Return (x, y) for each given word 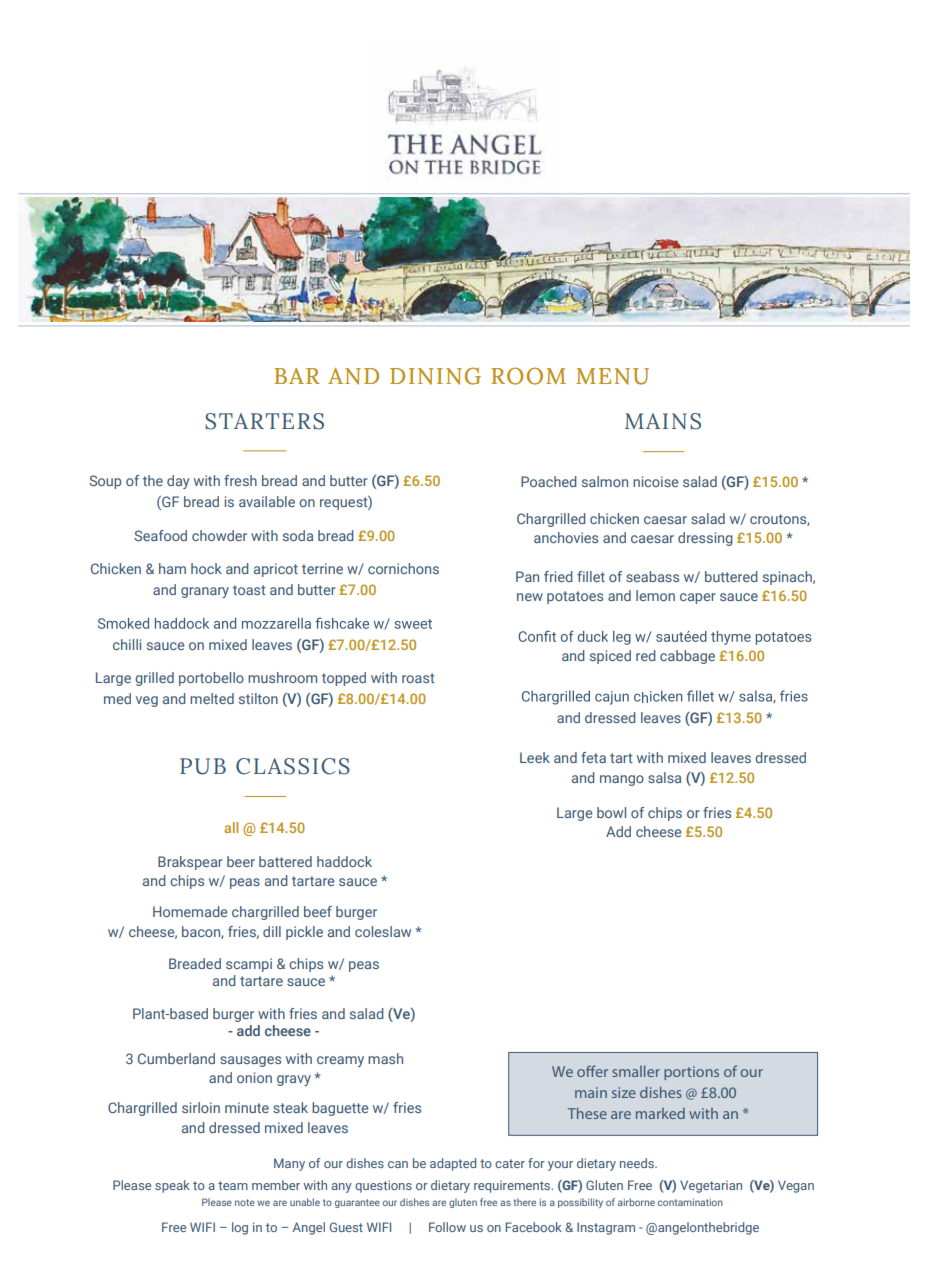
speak (172, 1186)
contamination (690, 1202)
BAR (297, 376)
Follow (447, 1227)
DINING (435, 376)
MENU (612, 376)
